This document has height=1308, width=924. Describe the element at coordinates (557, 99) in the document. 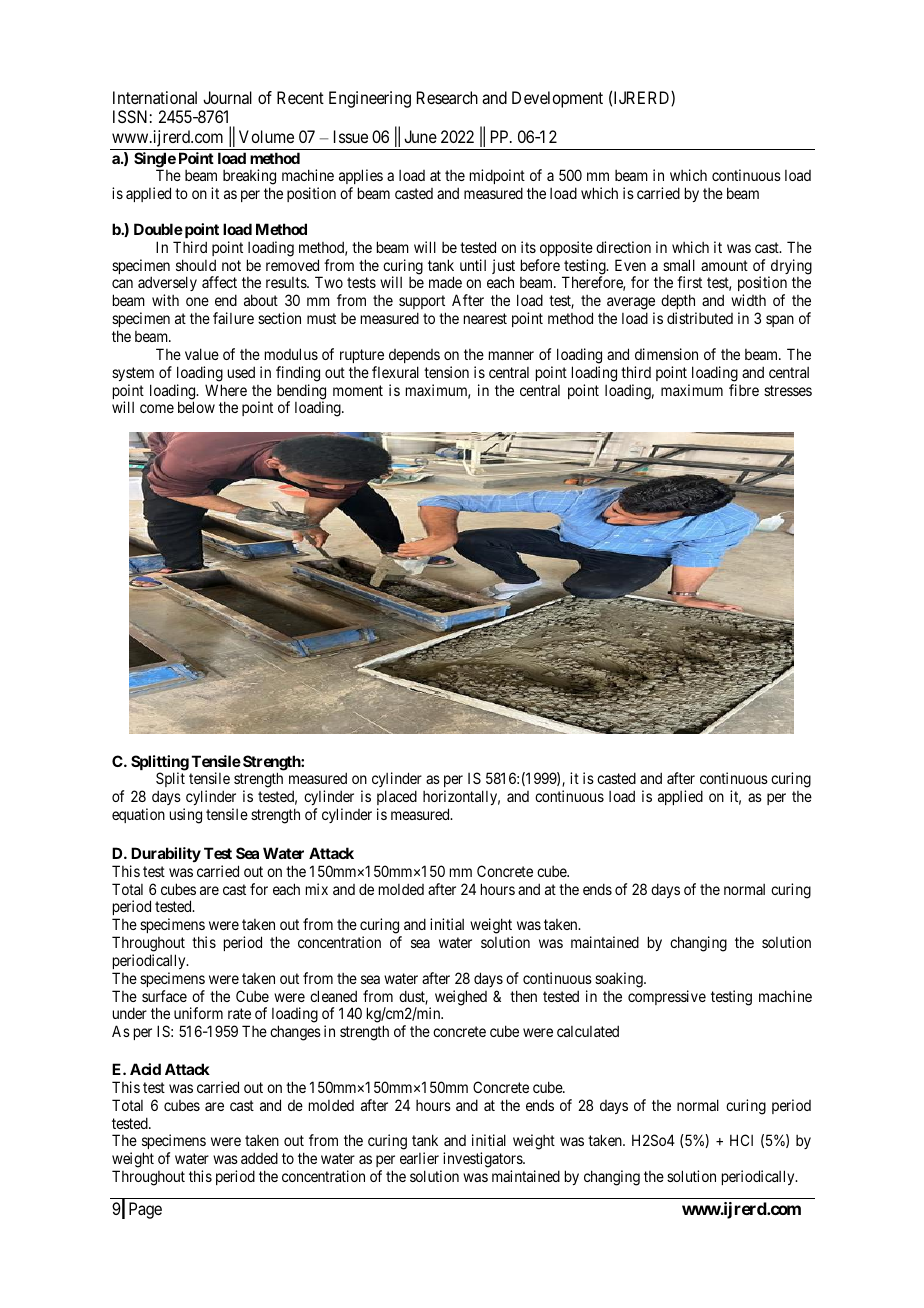

I see `Development` at that location.
